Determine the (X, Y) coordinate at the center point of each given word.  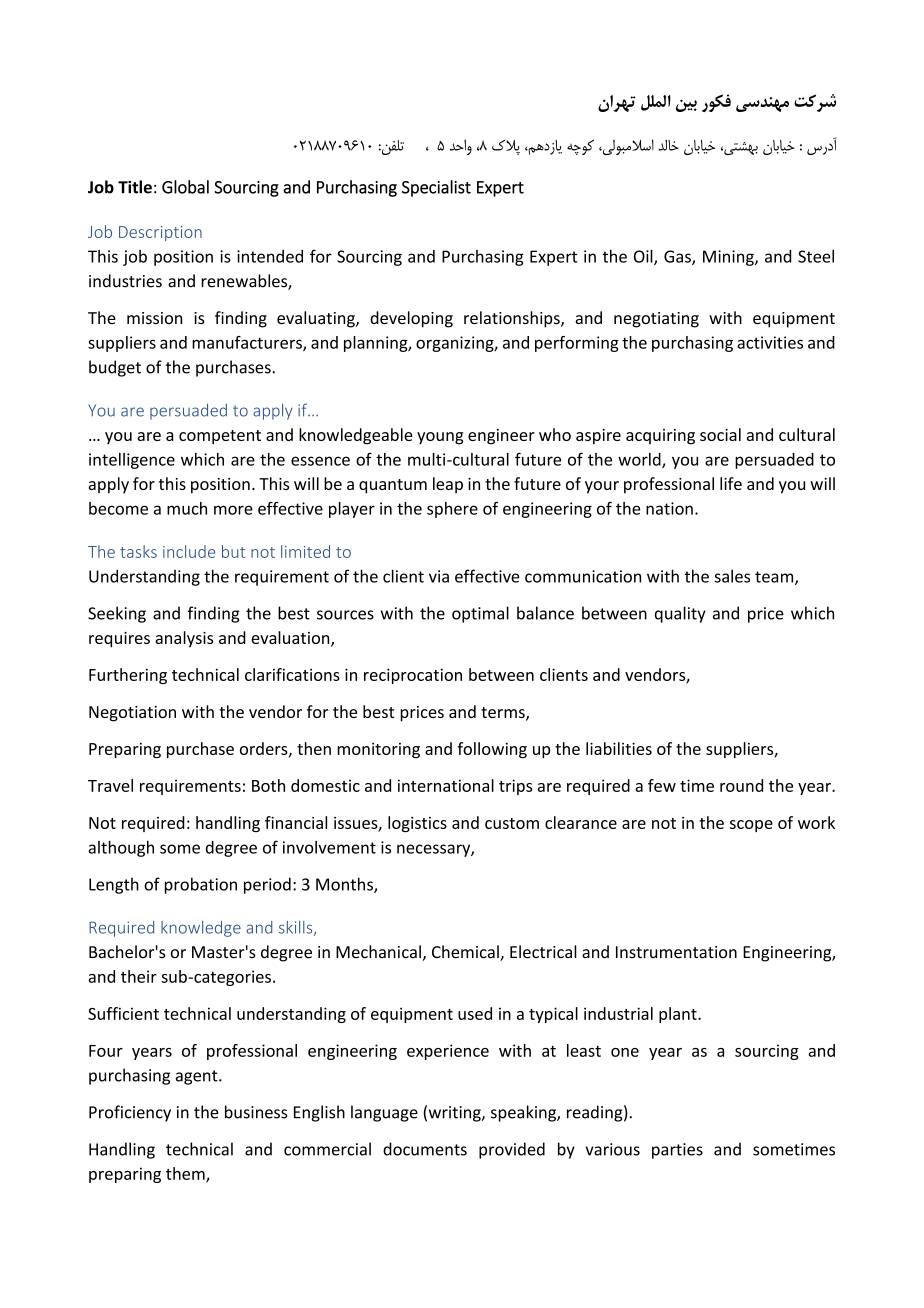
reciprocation (413, 676)
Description (160, 233)
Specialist (436, 188)
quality (680, 614)
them (186, 1174)
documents (425, 1149)
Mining (729, 258)
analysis (184, 639)
